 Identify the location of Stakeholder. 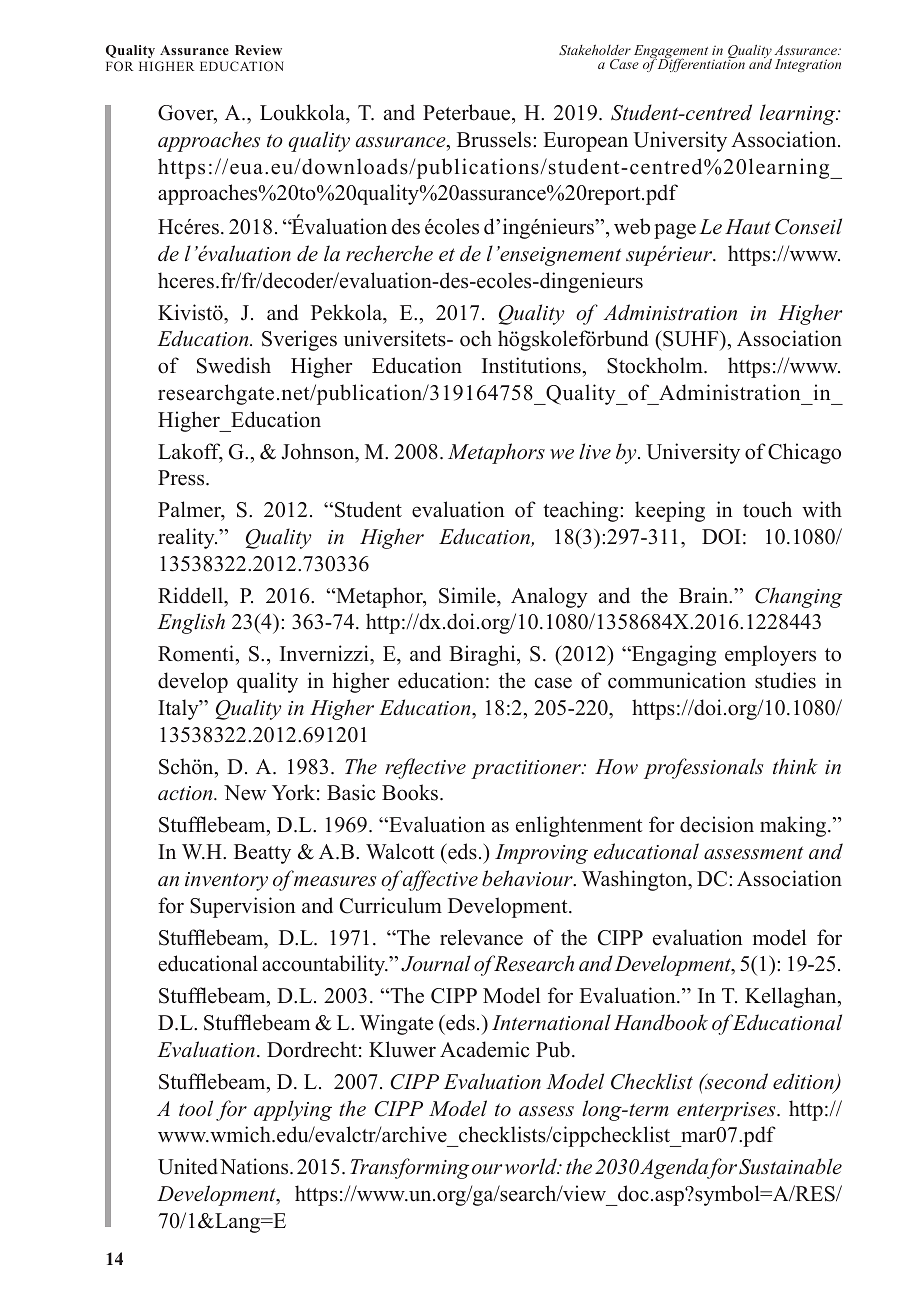
(595, 50).
